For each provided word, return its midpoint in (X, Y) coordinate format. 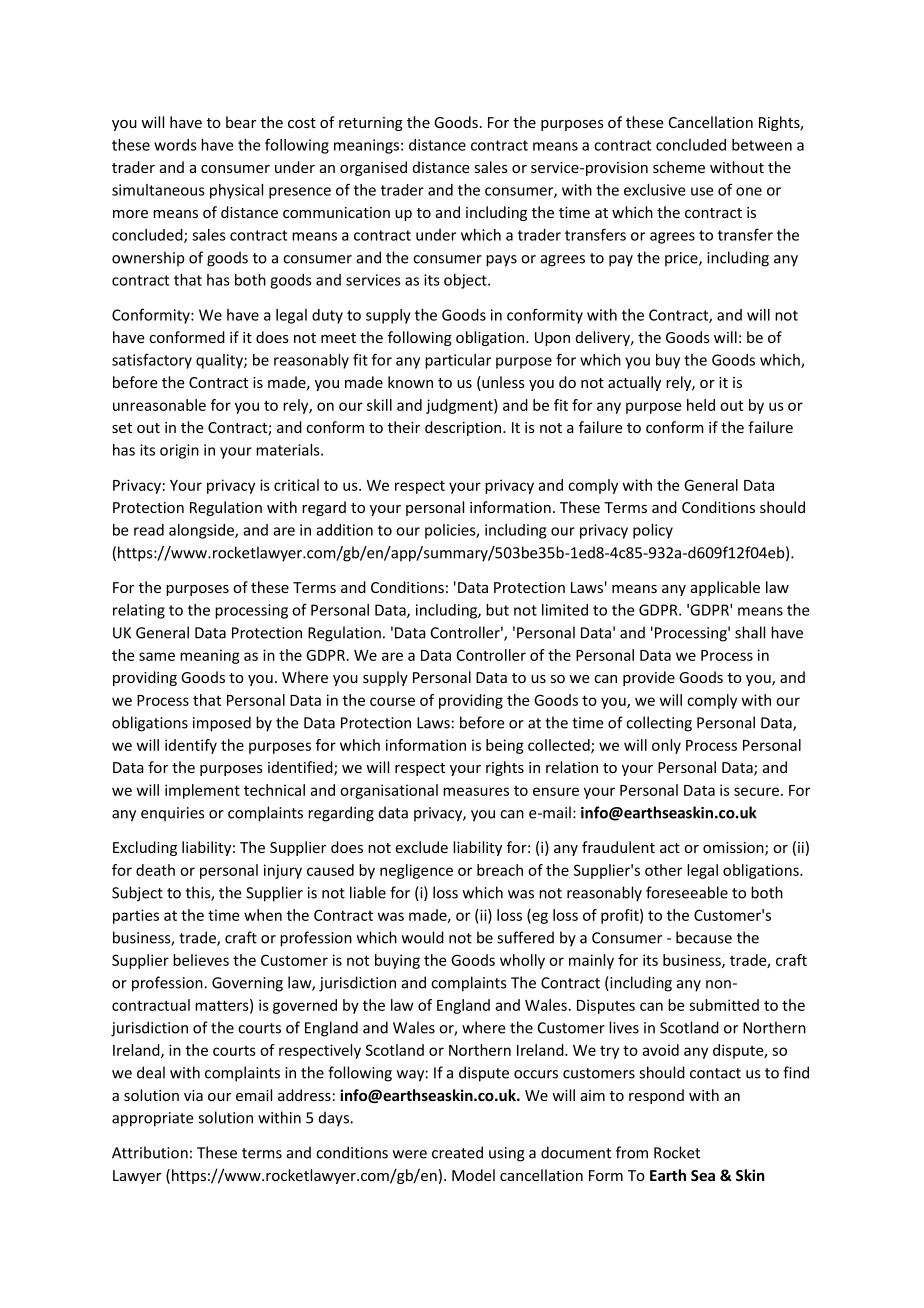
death (155, 870)
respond (656, 1096)
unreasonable (159, 405)
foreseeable (687, 892)
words (175, 145)
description (464, 428)
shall (750, 632)
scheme (679, 167)
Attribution (150, 1152)
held (701, 405)
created (457, 1152)
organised (373, 168)
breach (500, 870)
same (157, 656)
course (392, 701)
